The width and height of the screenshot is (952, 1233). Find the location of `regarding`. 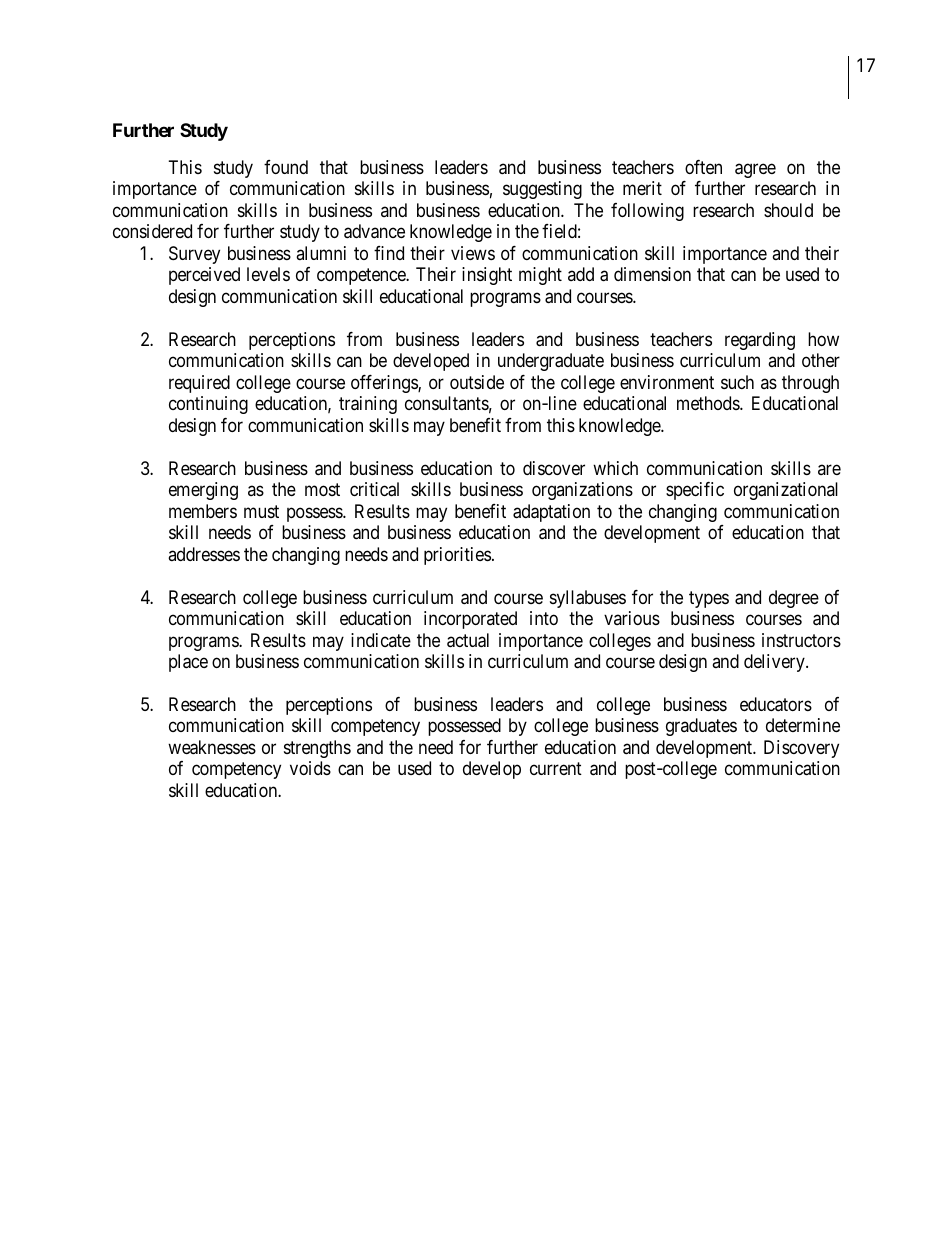

regarding is located at coordinates (760, 341).
